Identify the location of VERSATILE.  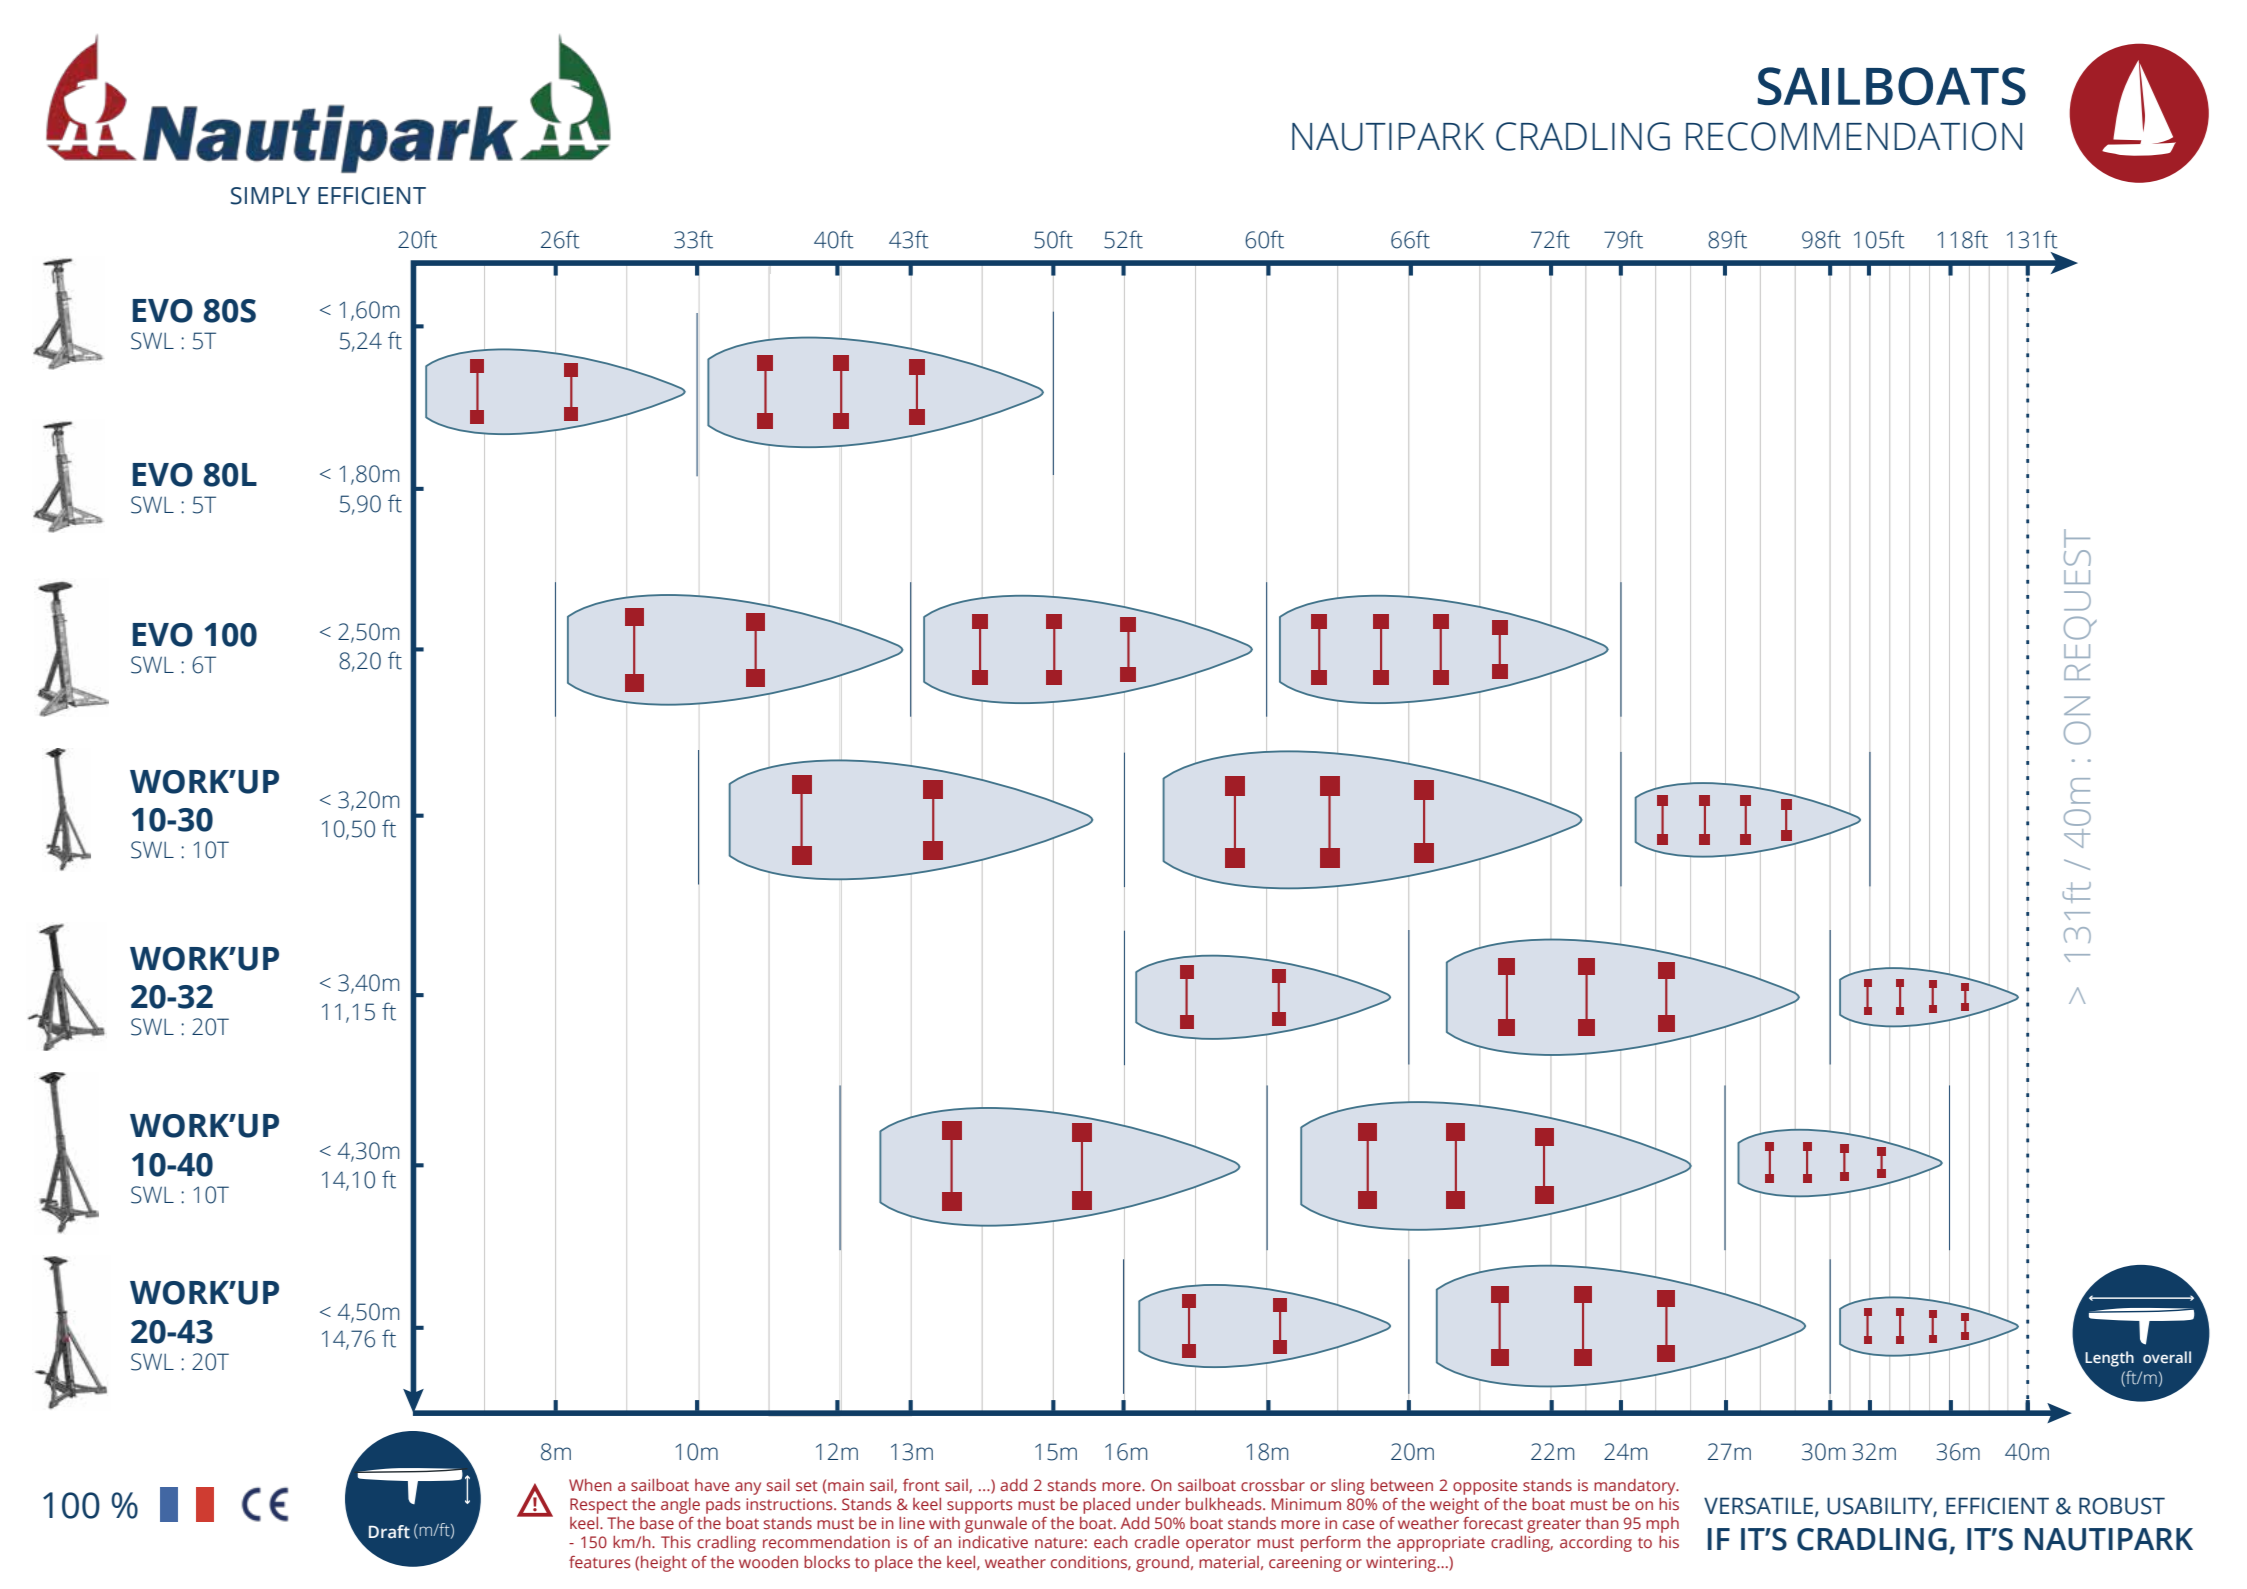
(1758, 1506).
